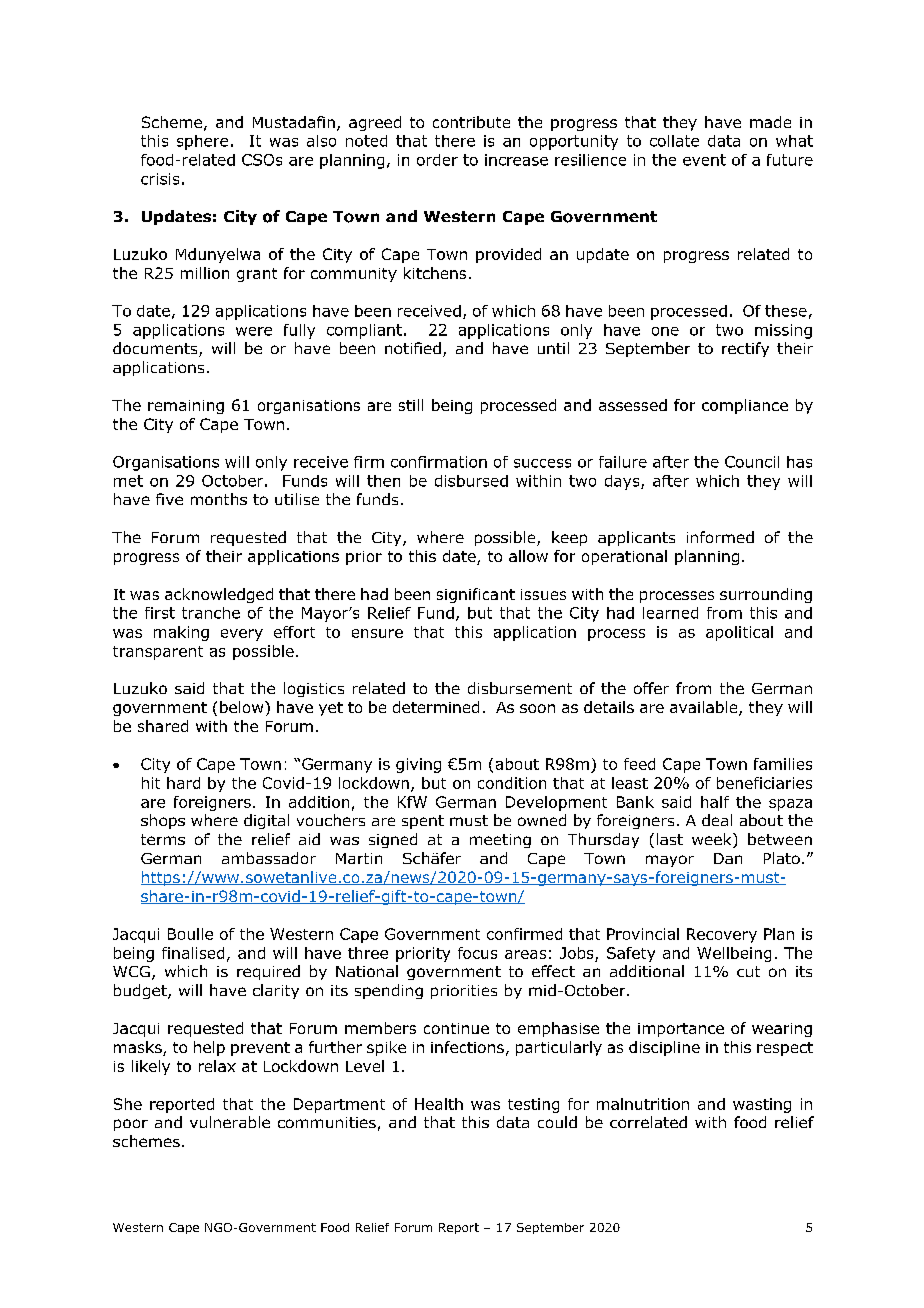  Describe the element at coordinates (439, 1104) in the image. I see `Health` at that location.
